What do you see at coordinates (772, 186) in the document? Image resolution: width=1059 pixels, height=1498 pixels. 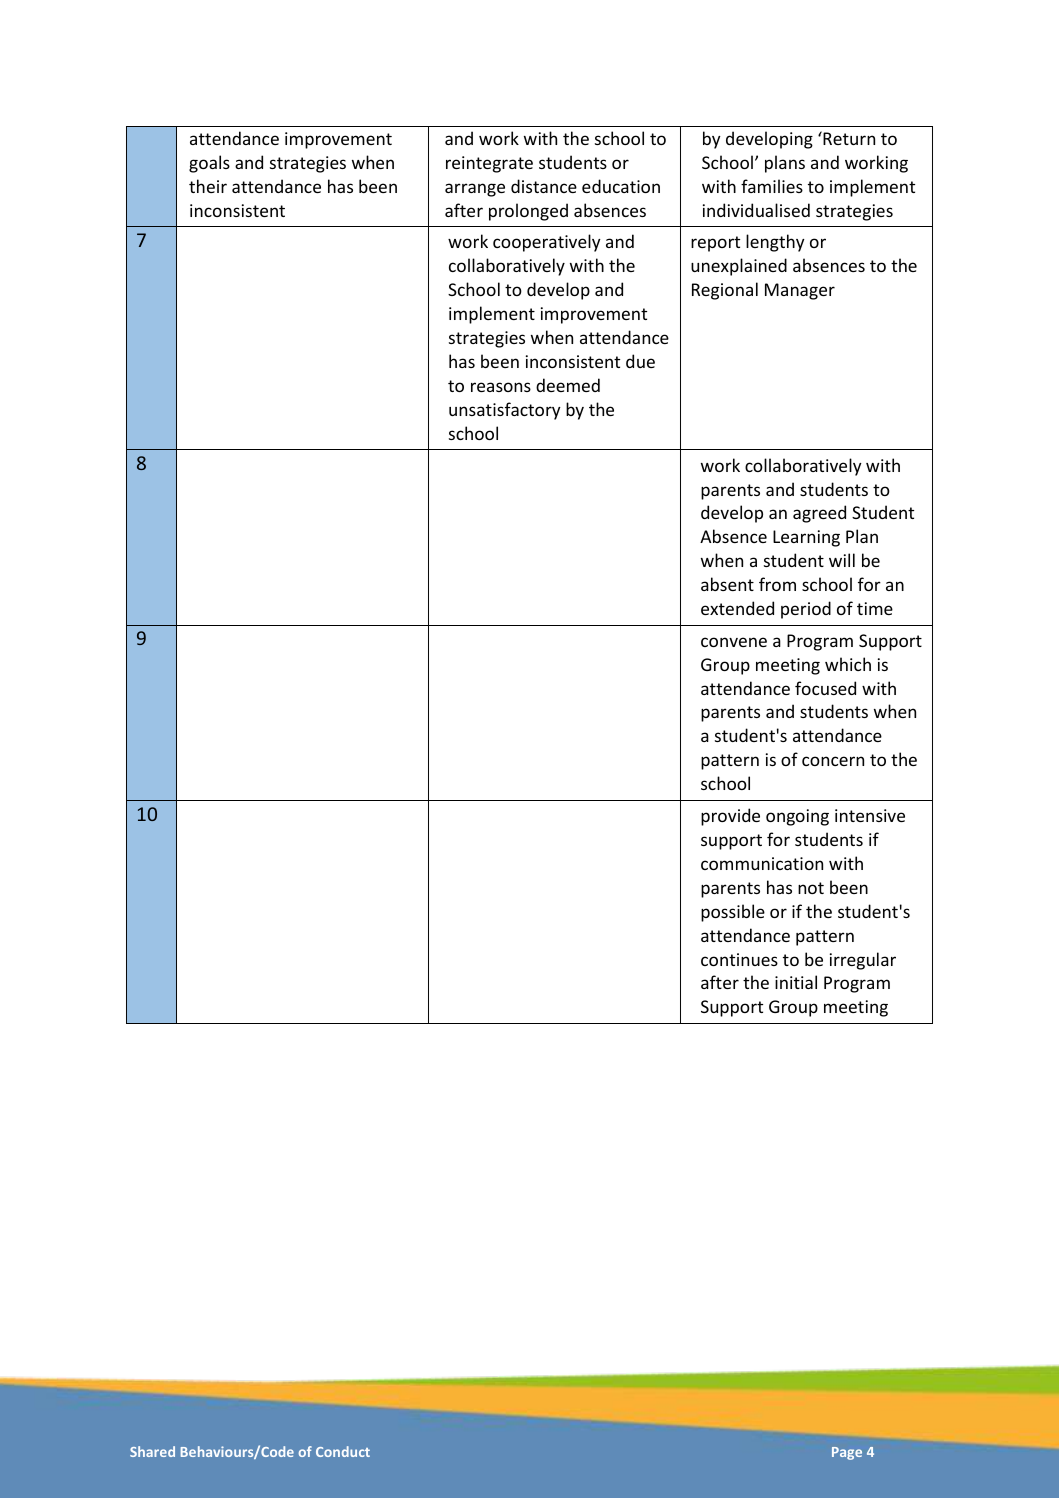 I see `families` at bounding box center [772, 186].
